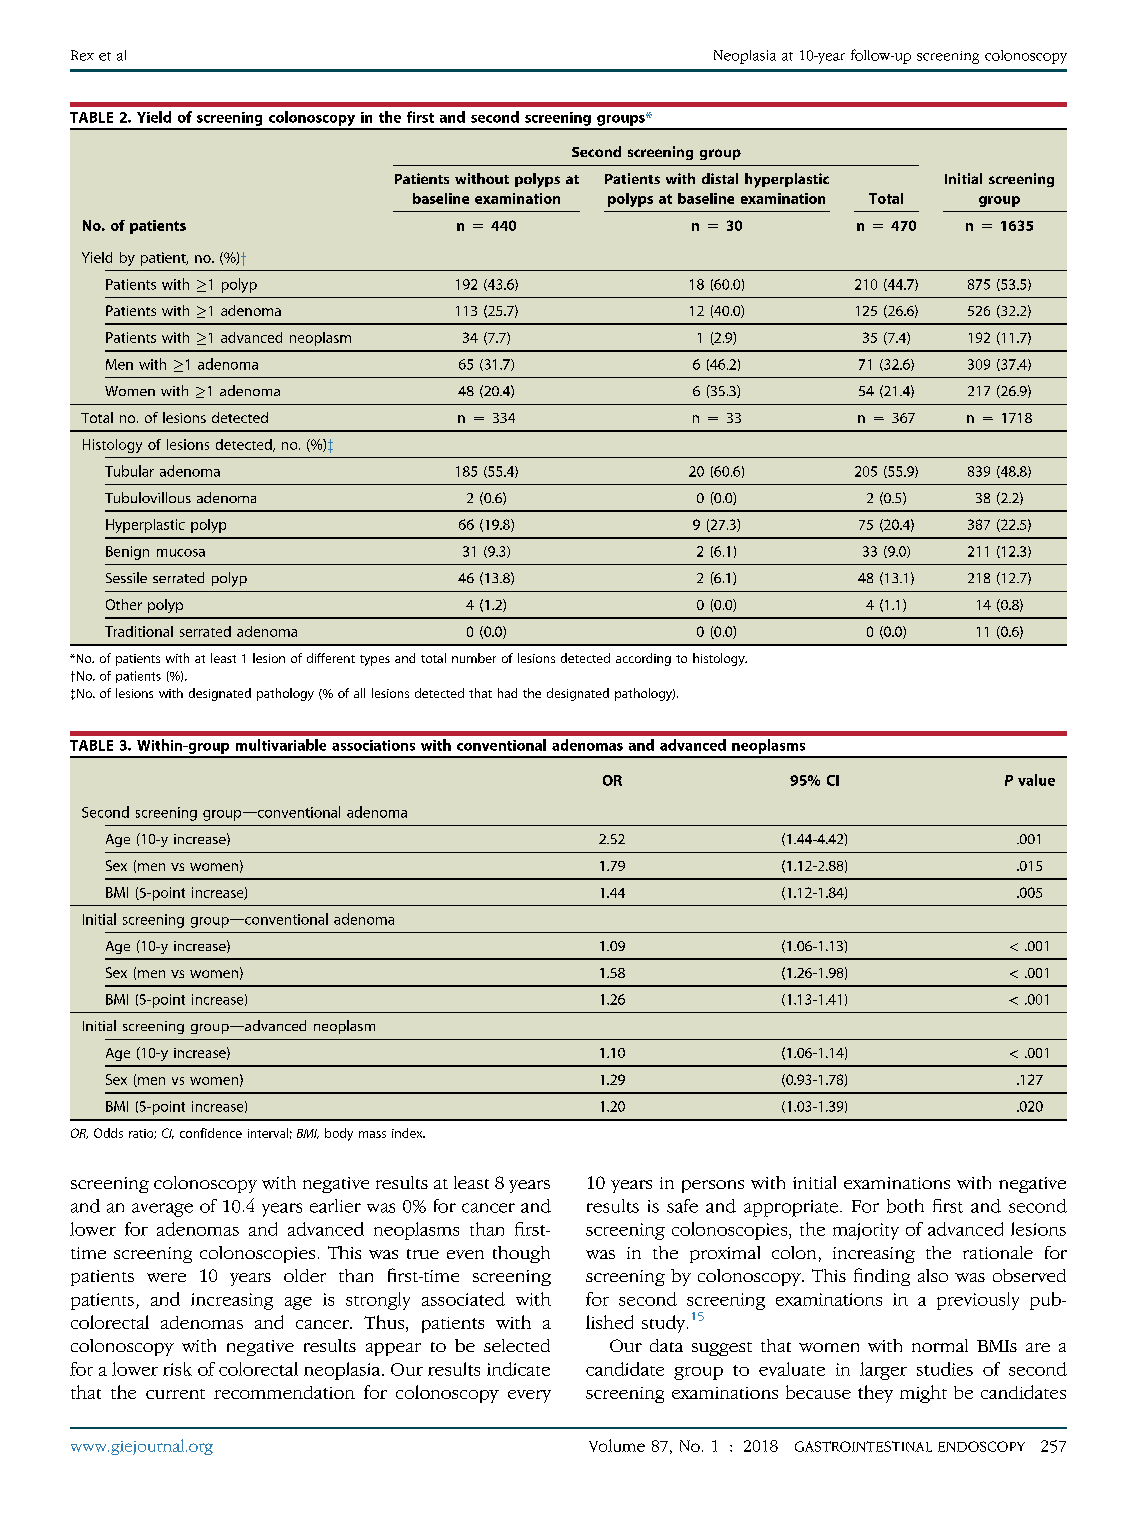  I want to click on might, so click(923, 1394).
